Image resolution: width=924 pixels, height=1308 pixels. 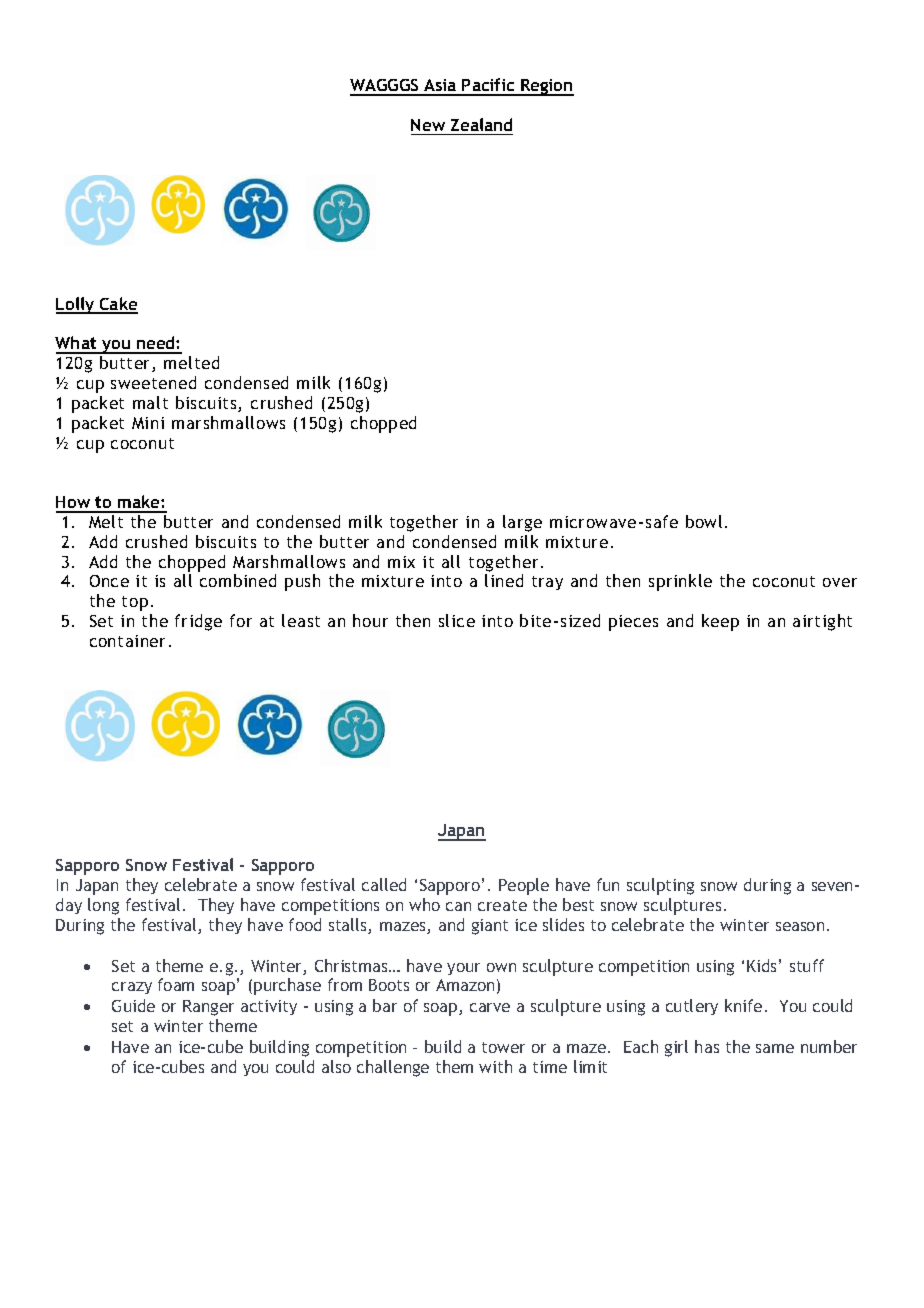 What do you see at coordinates (133, 1005) in the screenshot?
I see `Guide` at bounding box center [133, 1005].
